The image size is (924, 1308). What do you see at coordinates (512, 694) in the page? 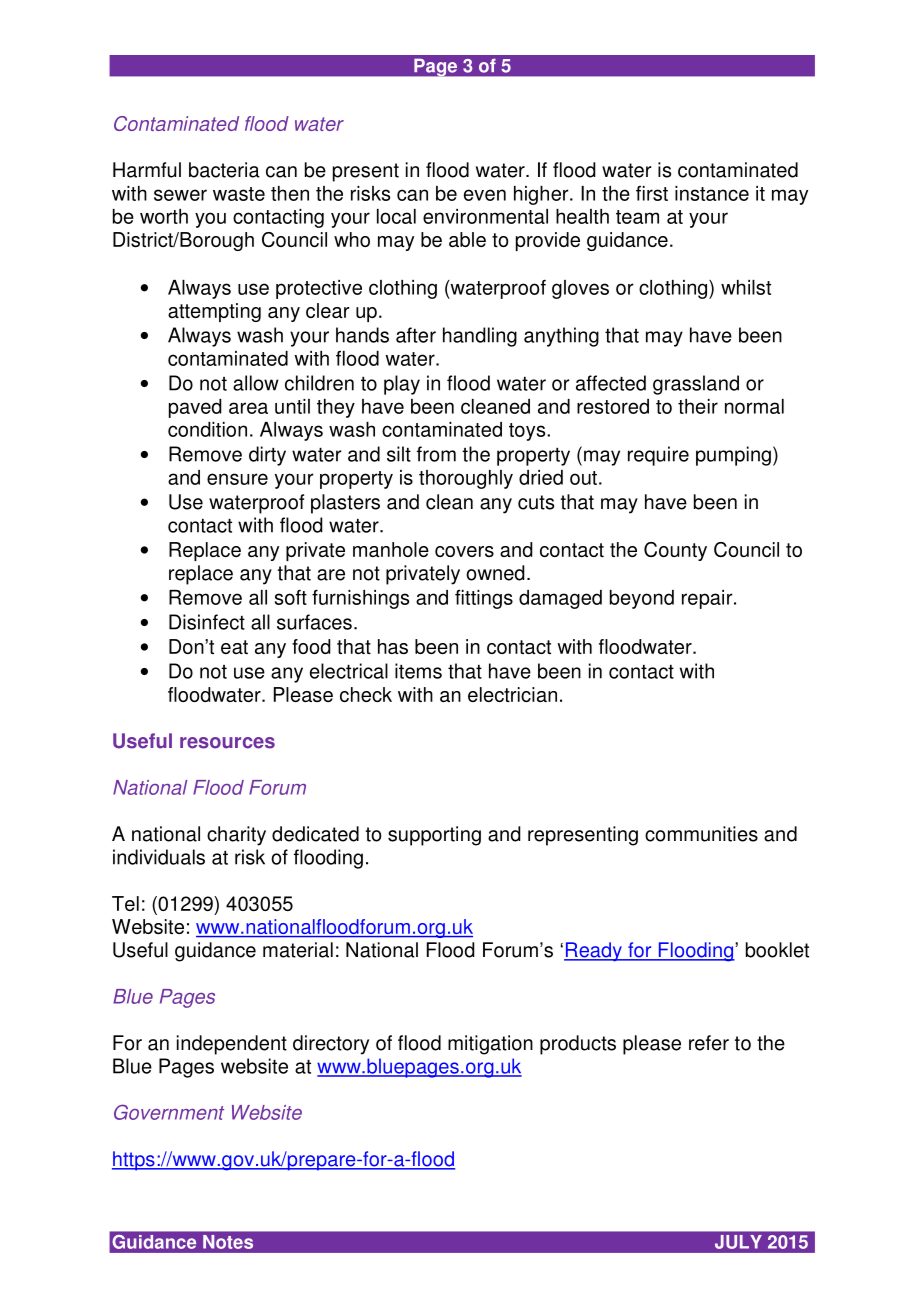
I see `electrician` at bounding box center [512, 694].
